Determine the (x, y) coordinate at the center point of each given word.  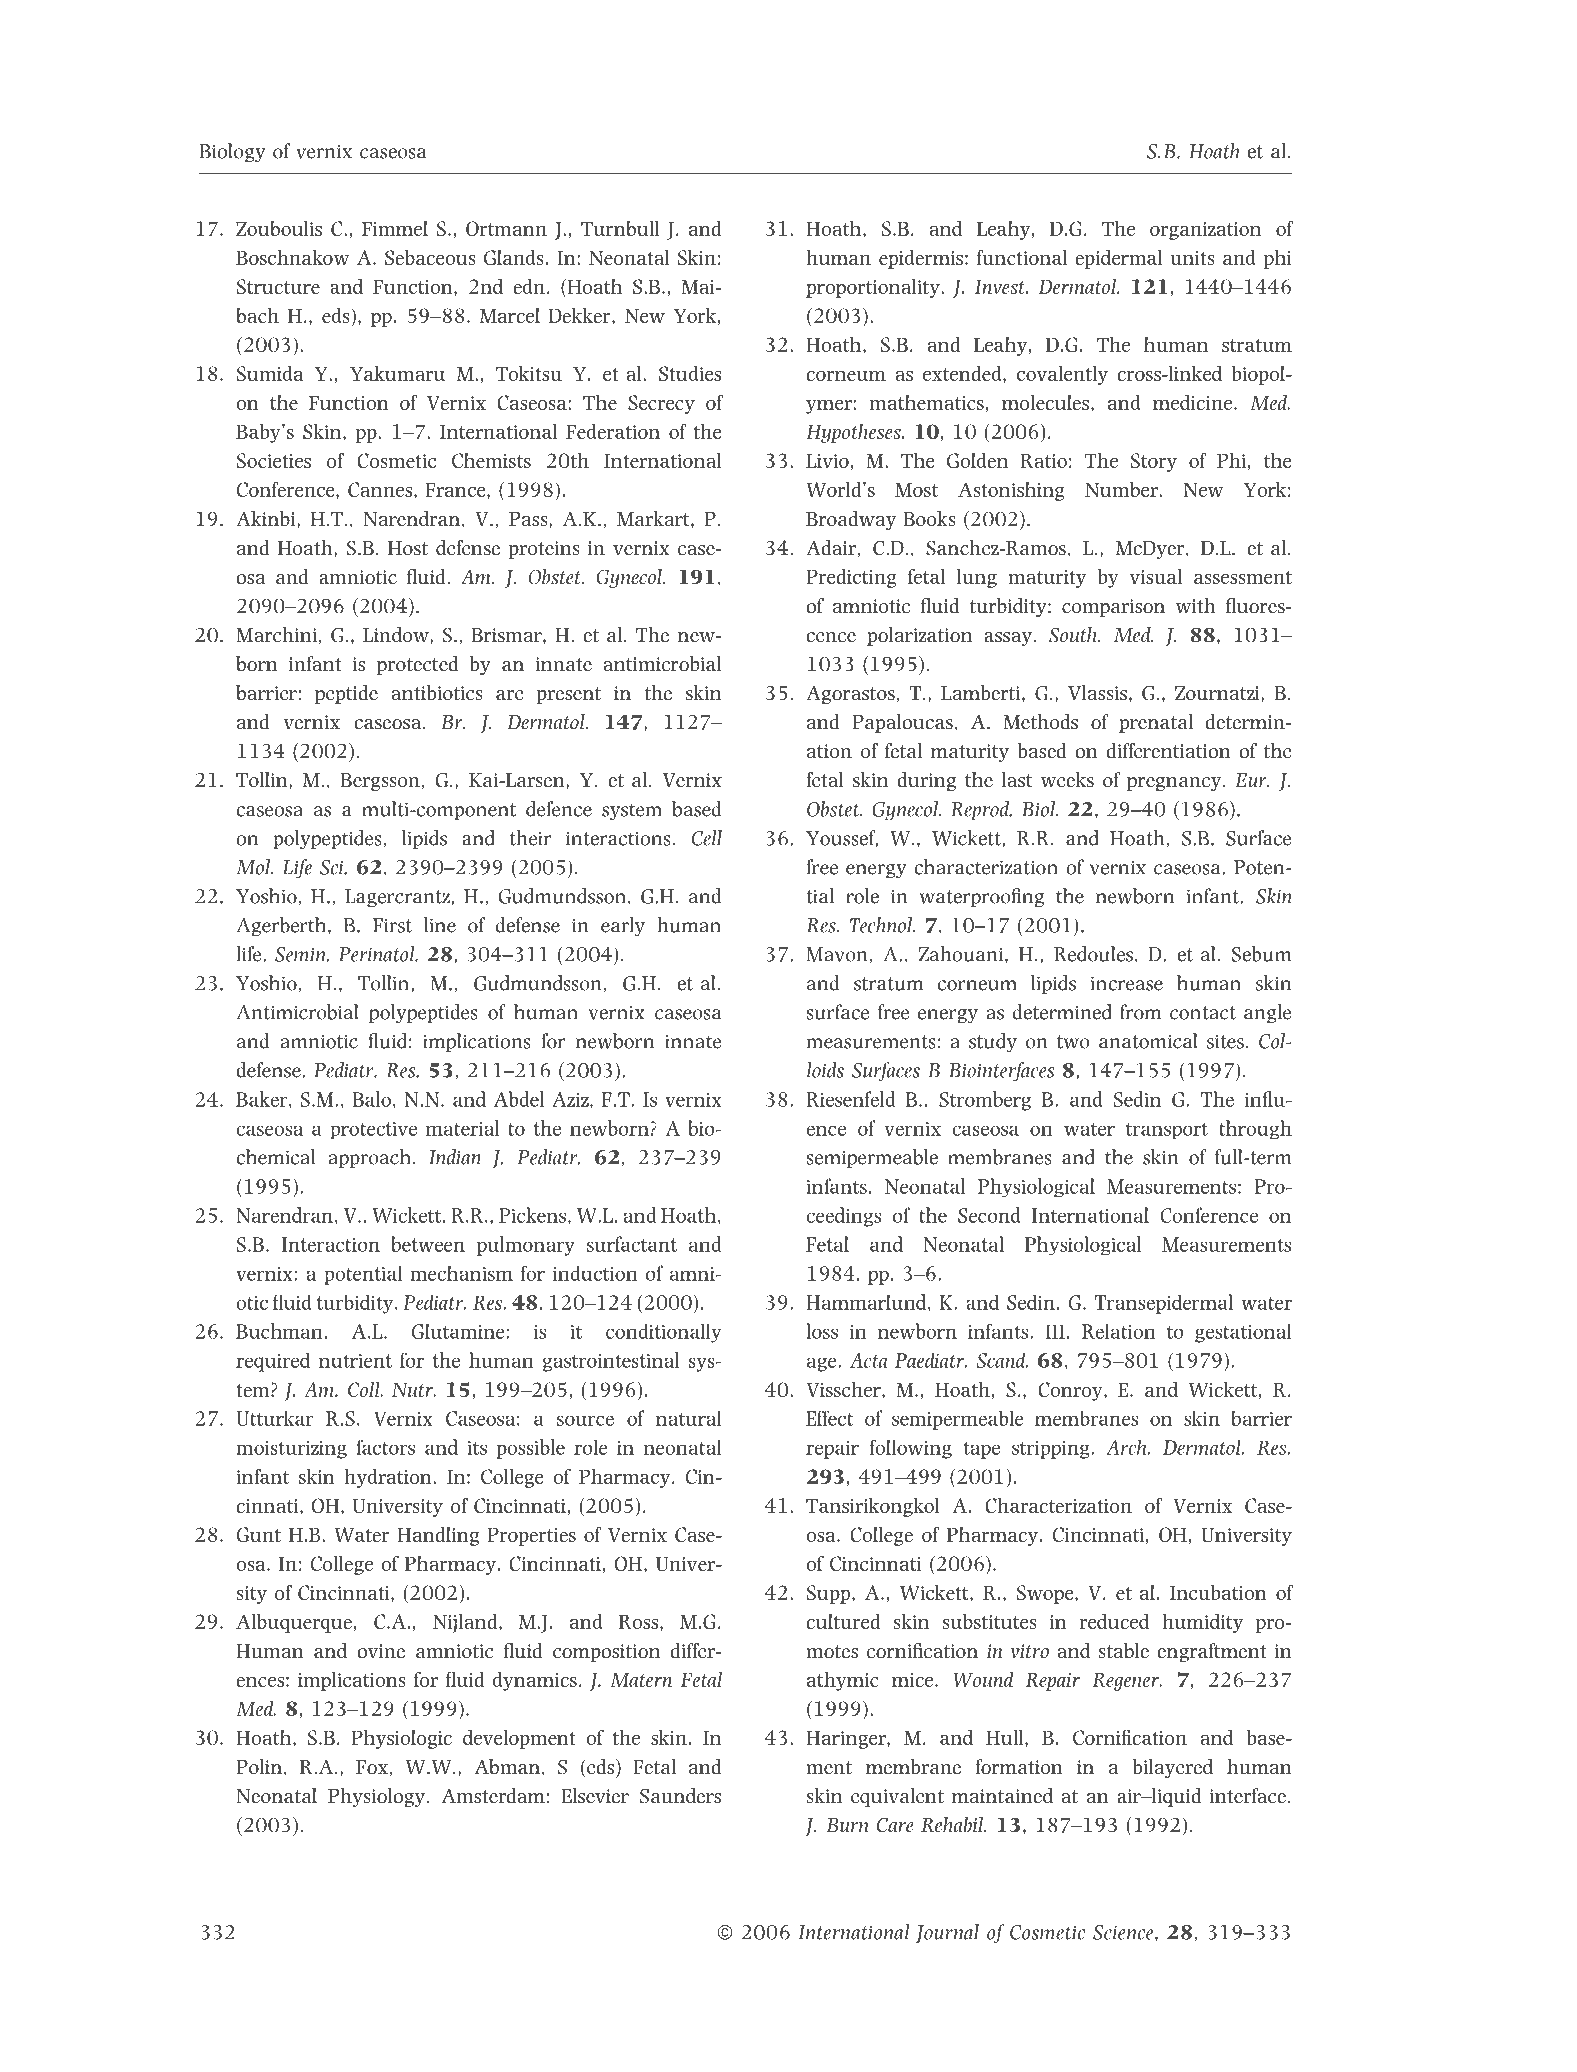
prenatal (1156, 723)
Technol (882, 925)
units (1192, 258)
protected (418, 665)
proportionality (874, 288)
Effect (829, 1418)
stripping (1052, 1450)
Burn (847, 1825)
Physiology (376, 1797)
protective (373, 1130)
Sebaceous (430, 257)
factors (385, 1447)
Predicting (851, 578)
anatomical (1148, 1041)
